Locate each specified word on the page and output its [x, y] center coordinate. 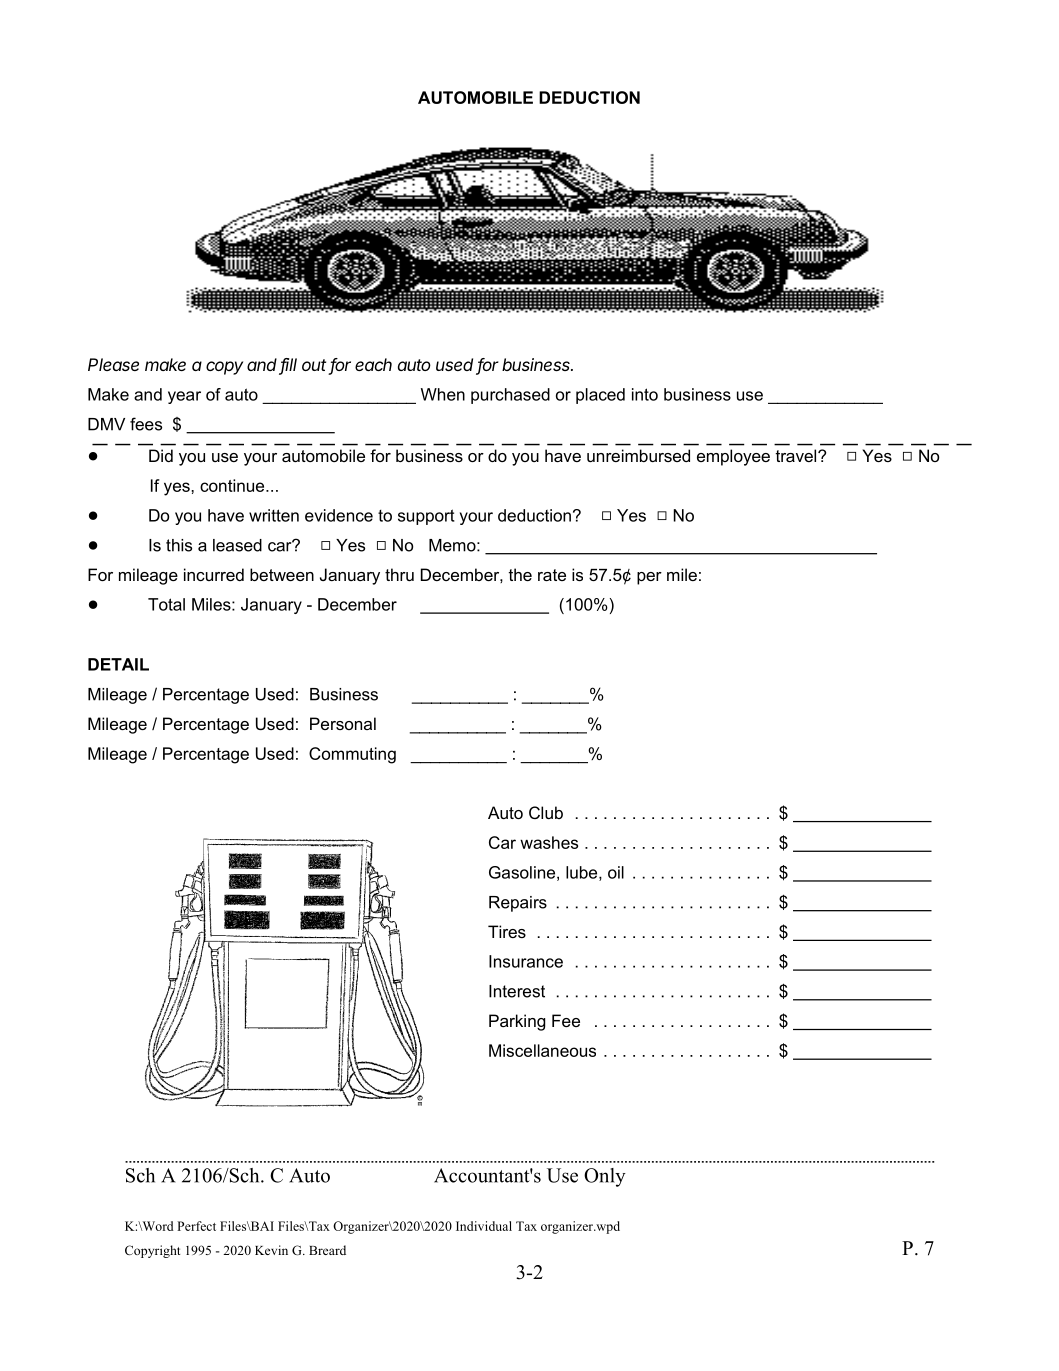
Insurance [526, 961]
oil [616, 872]
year [184, 397]
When [443, 394]
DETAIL [118, 664]
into [645, 394]
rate [552, 575]
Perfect [196, 1226]
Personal [343, 723]
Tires [507, 931]
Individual [484, 1226]
